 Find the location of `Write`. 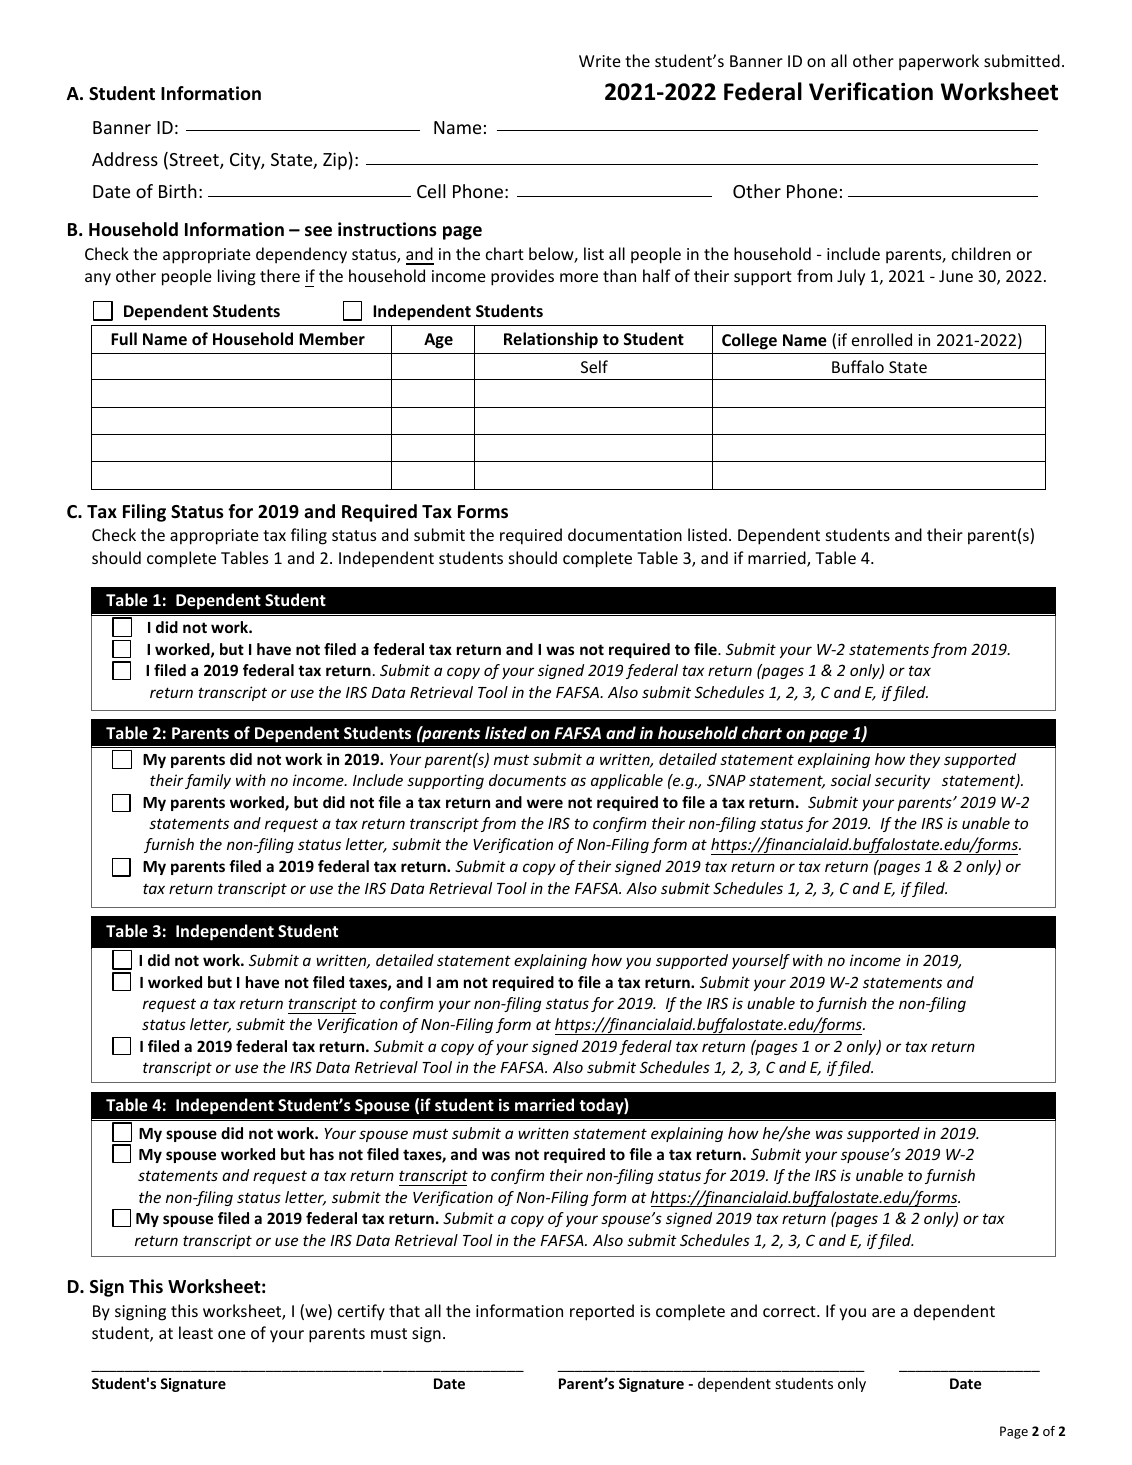

Write is located at coordinates (600, 61).
